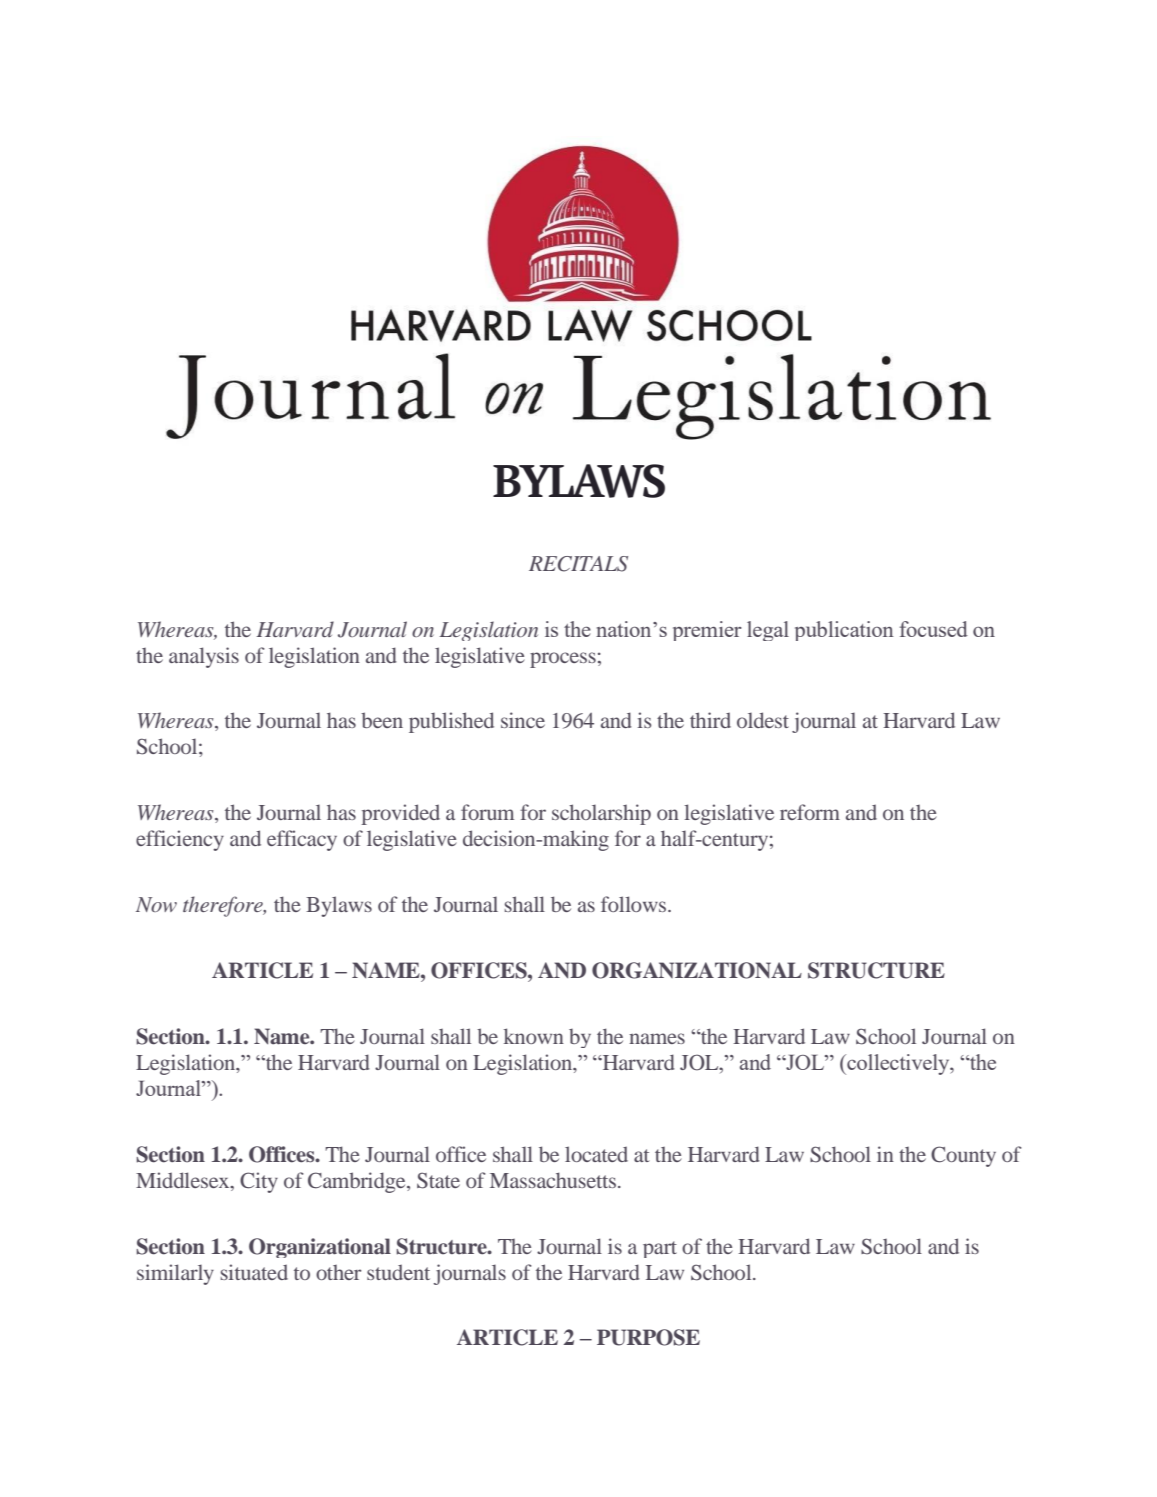 This screenshot has height=1497, width=1157. I want to click on reform, so click(810, 812).
